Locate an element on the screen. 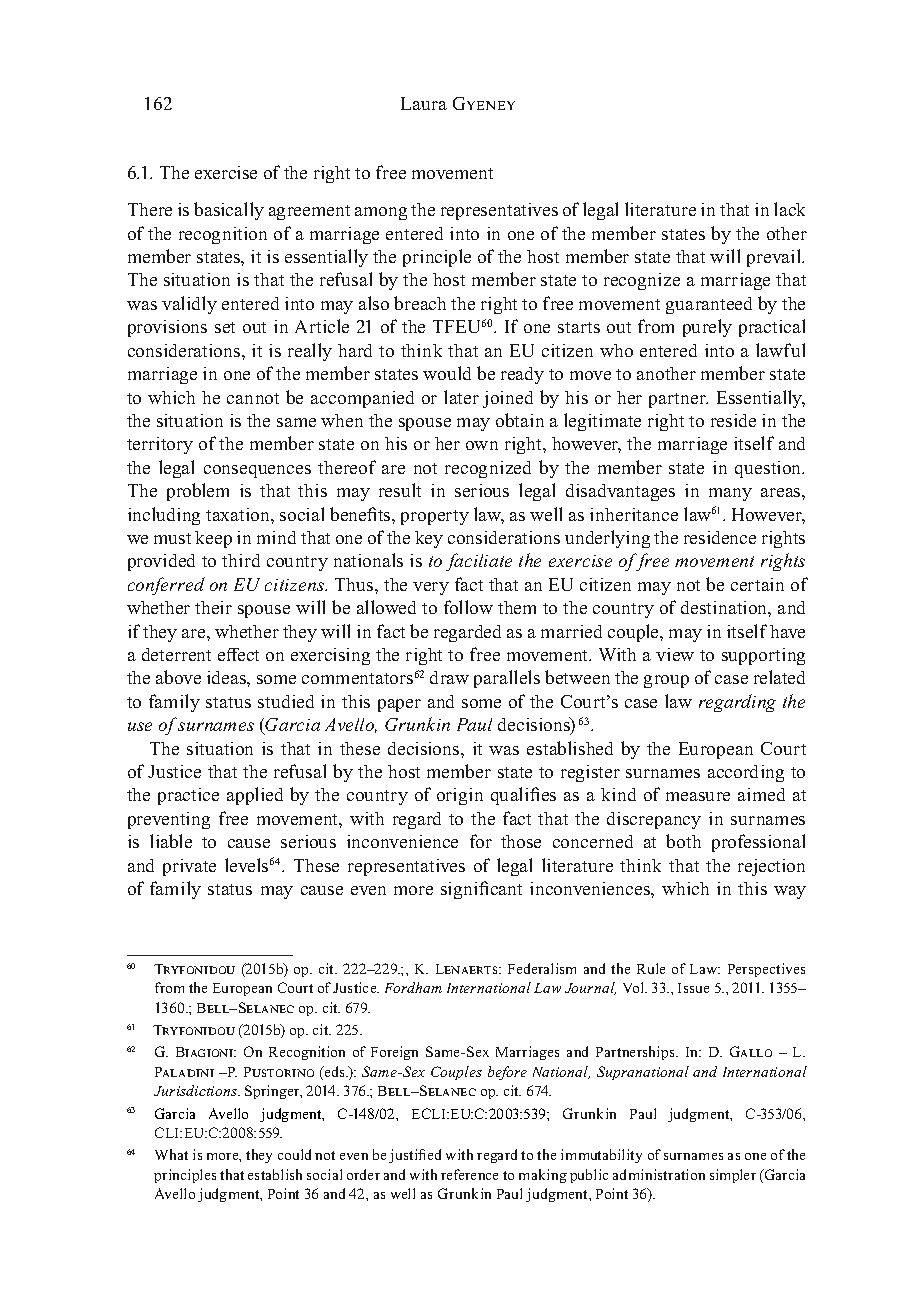 The height and width of the screenshot is (1316, 917). applied is located at coordinates (255, 796).
